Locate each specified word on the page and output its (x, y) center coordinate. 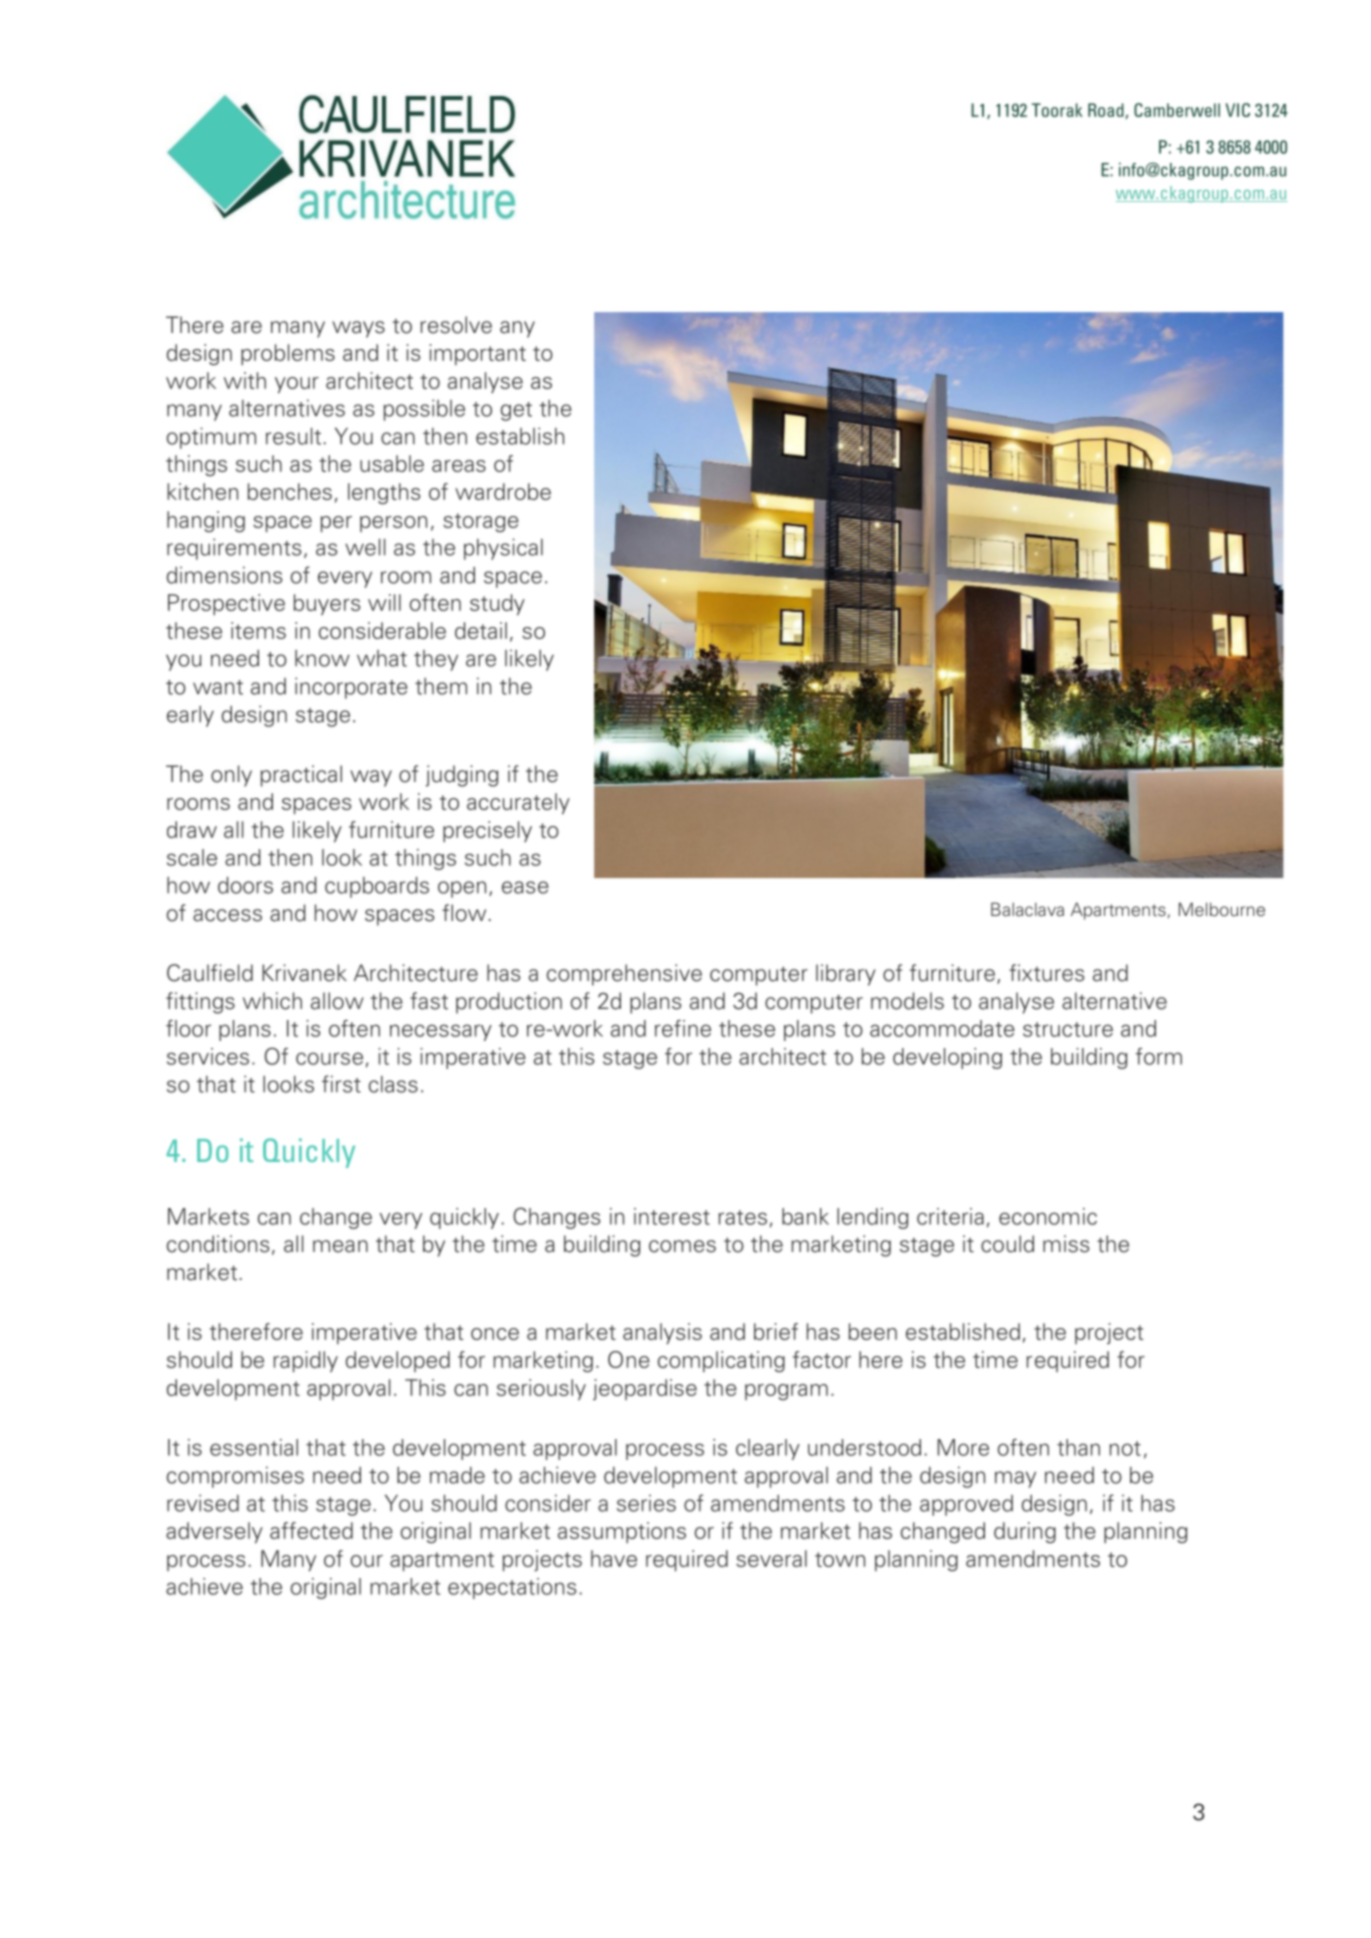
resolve (456, 325)
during (1025, 1532)
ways (358, 329)
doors (245, 885)
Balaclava (1027, 909)
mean (340, 1246)
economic (1048, 1216)
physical (503, 549)
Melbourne (1222, 909)
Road (1107, 111)
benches (290, 491)
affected (311, 1530)
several (771, 1558)
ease (525, 887)
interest (672, 1216)
